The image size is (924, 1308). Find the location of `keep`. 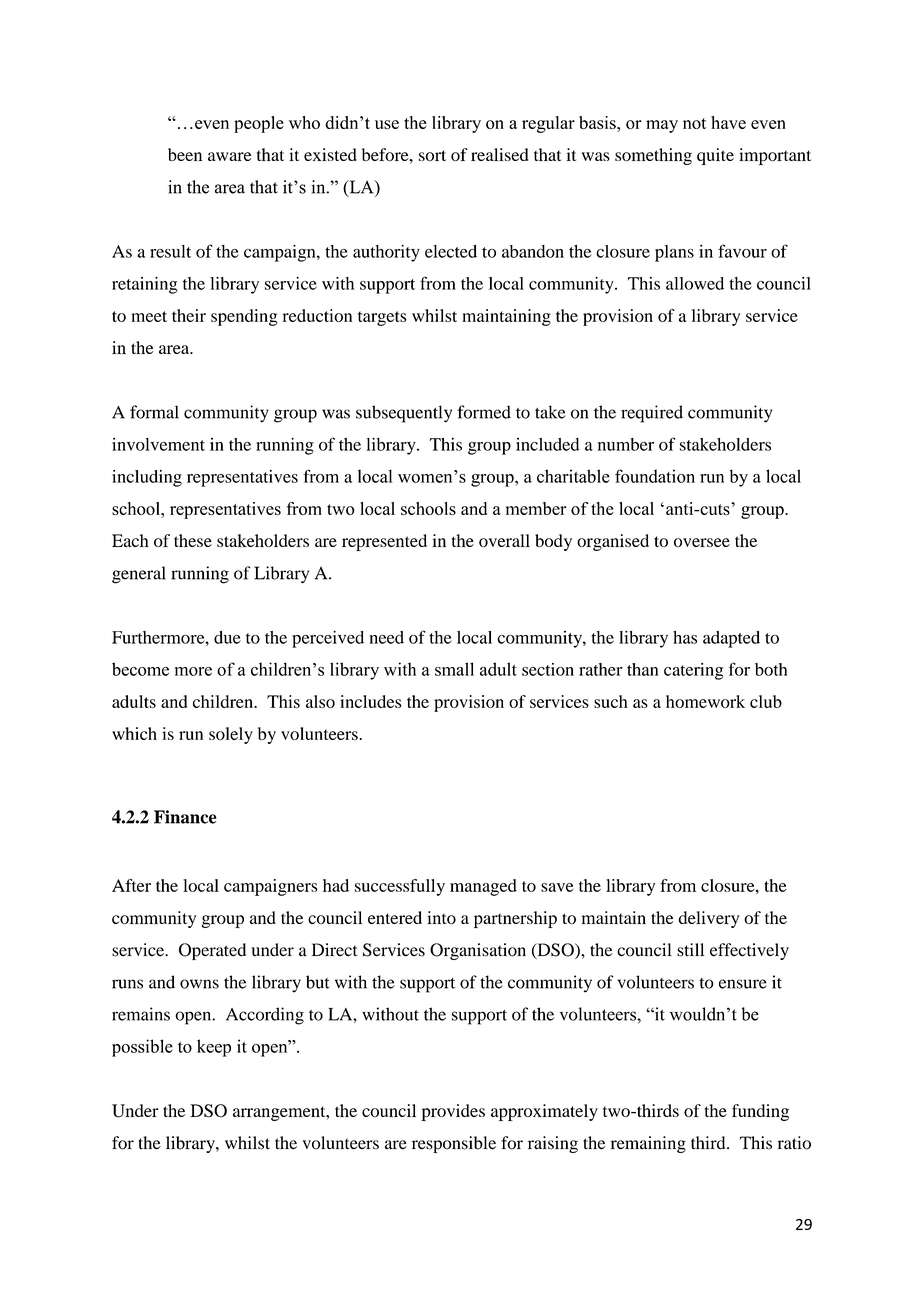

keep is located at coordinates (214, 1048).
